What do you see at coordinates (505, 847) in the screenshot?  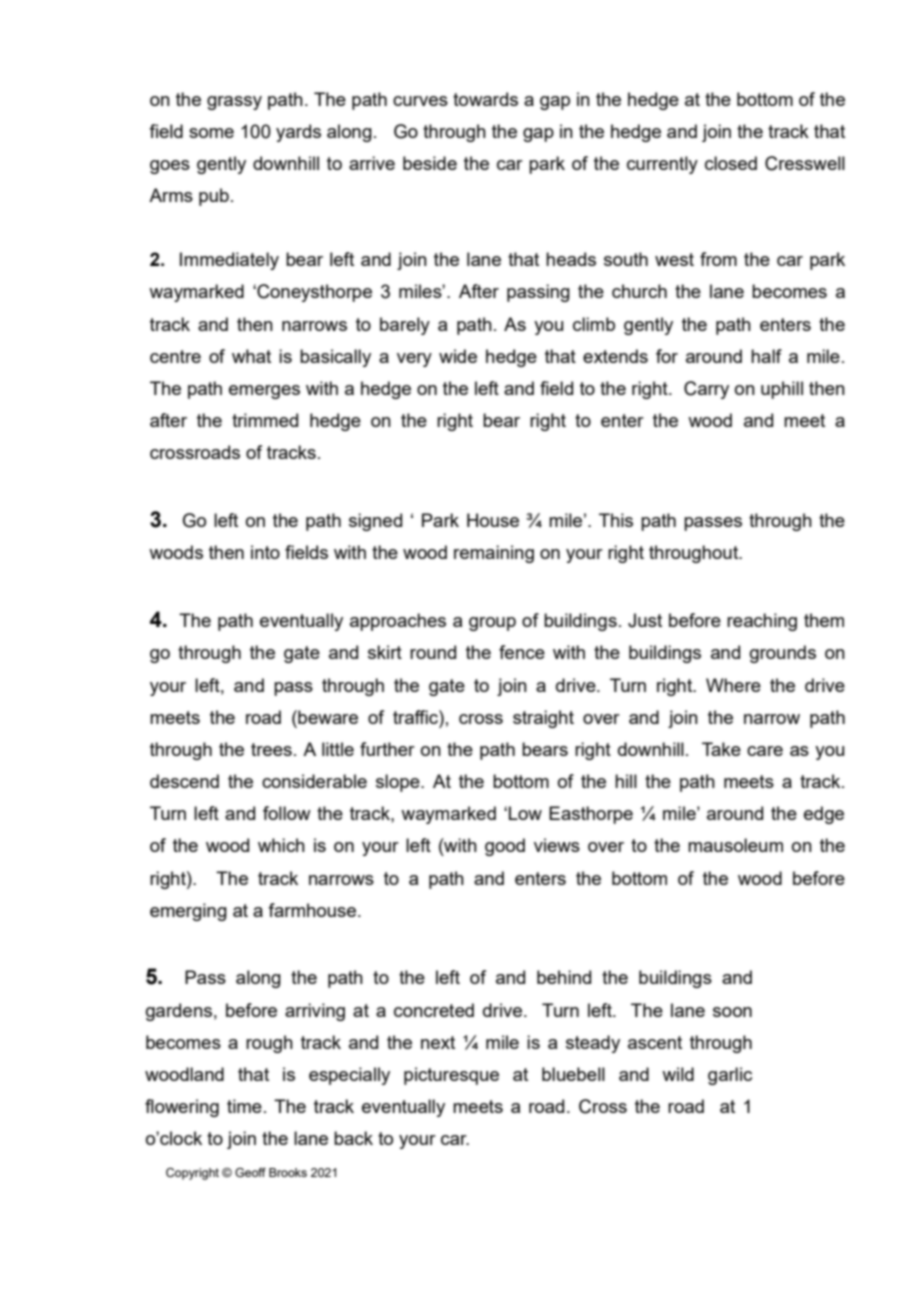 I see `good` at bounding box center [505, 847].
